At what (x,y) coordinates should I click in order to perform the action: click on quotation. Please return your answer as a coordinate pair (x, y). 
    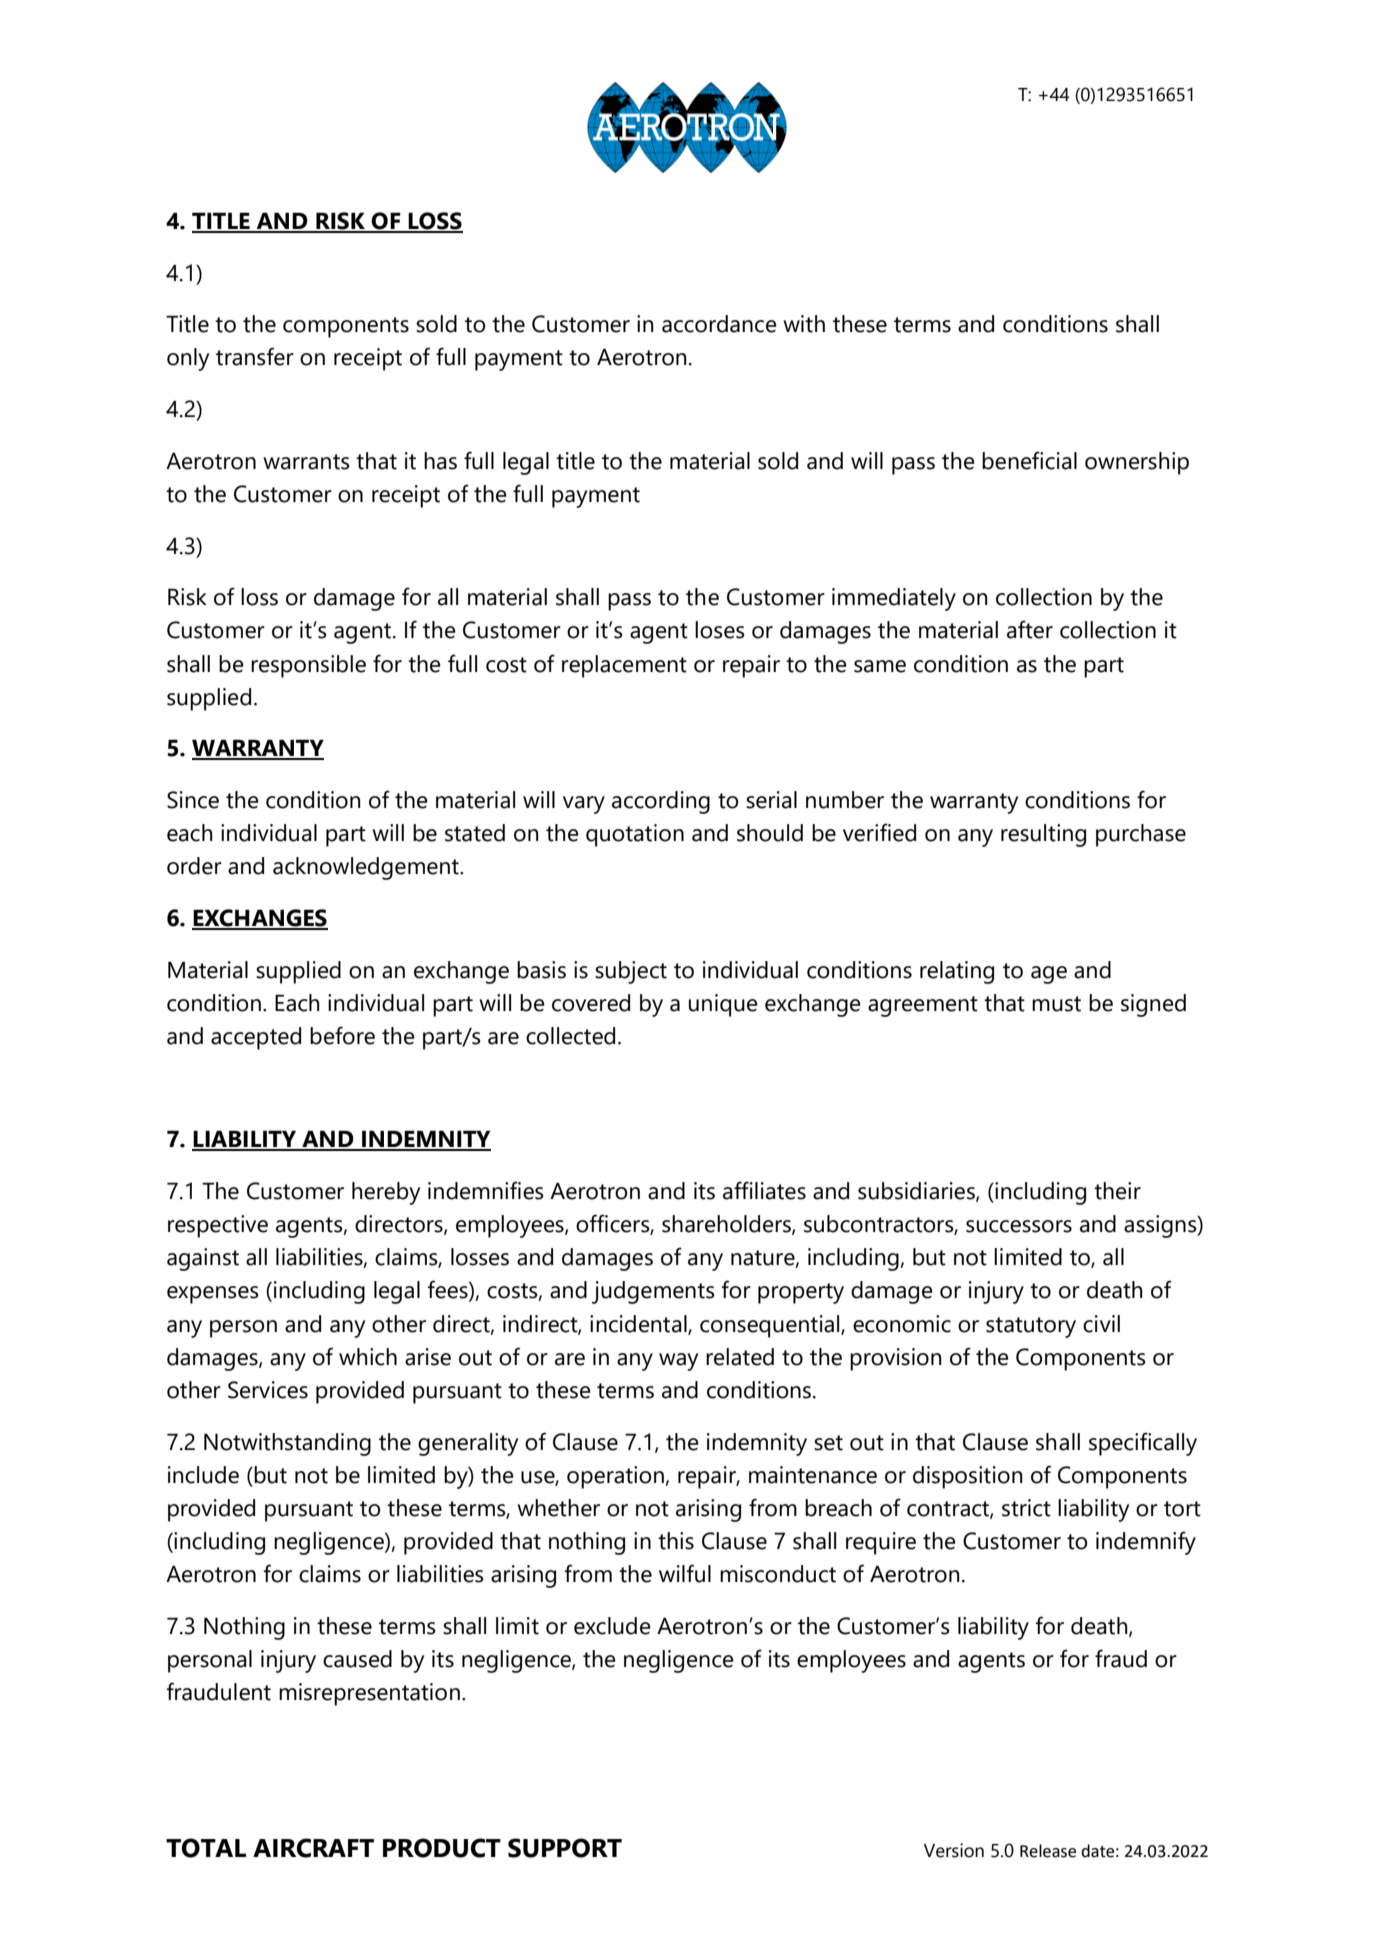
    Looking at the image, I should click on (635, 835).
